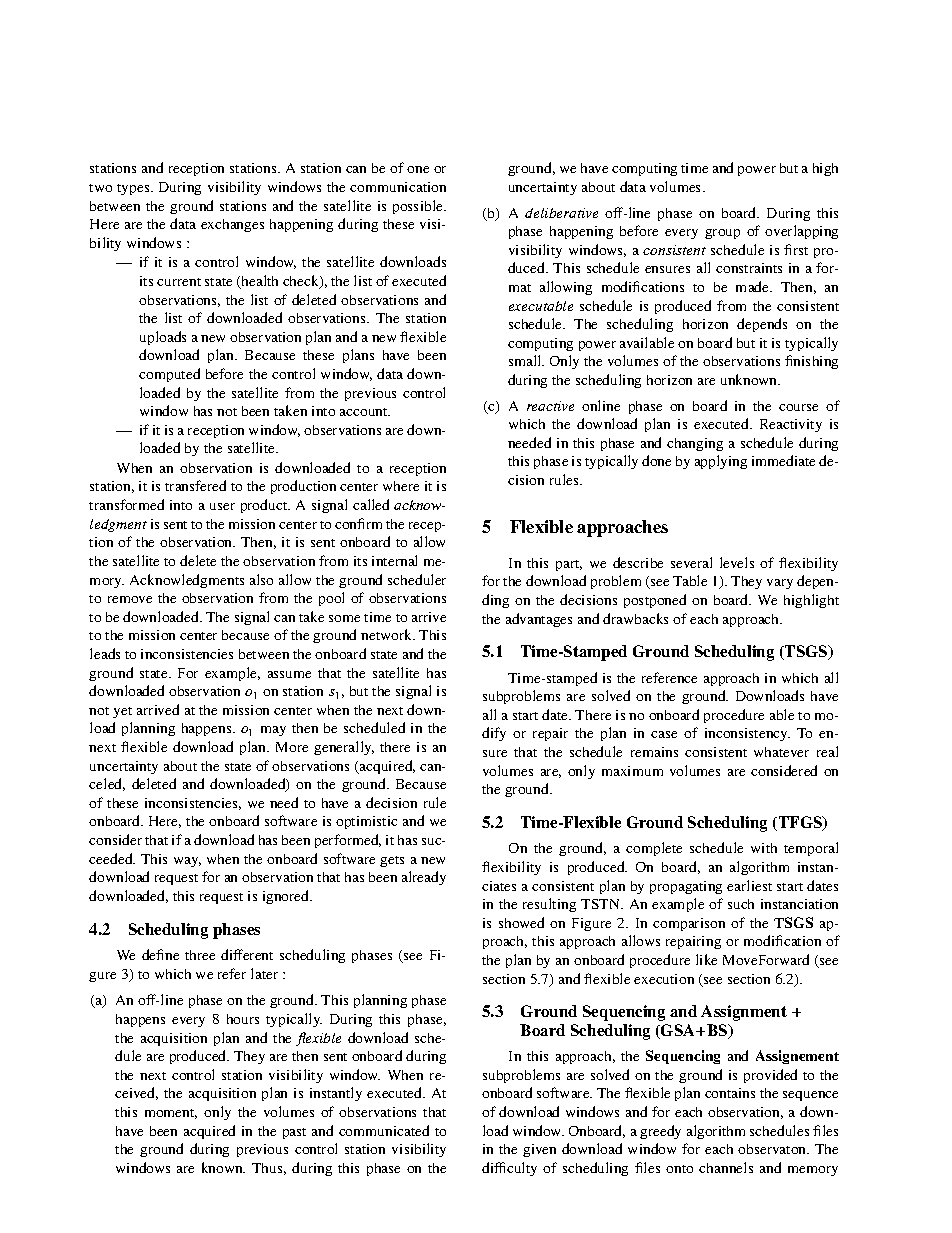 Image resolution: width=952 pixels, height=1233 pixels. Describe the element at coordinates (726, 1167) in the image. I see `channels` at that location.
